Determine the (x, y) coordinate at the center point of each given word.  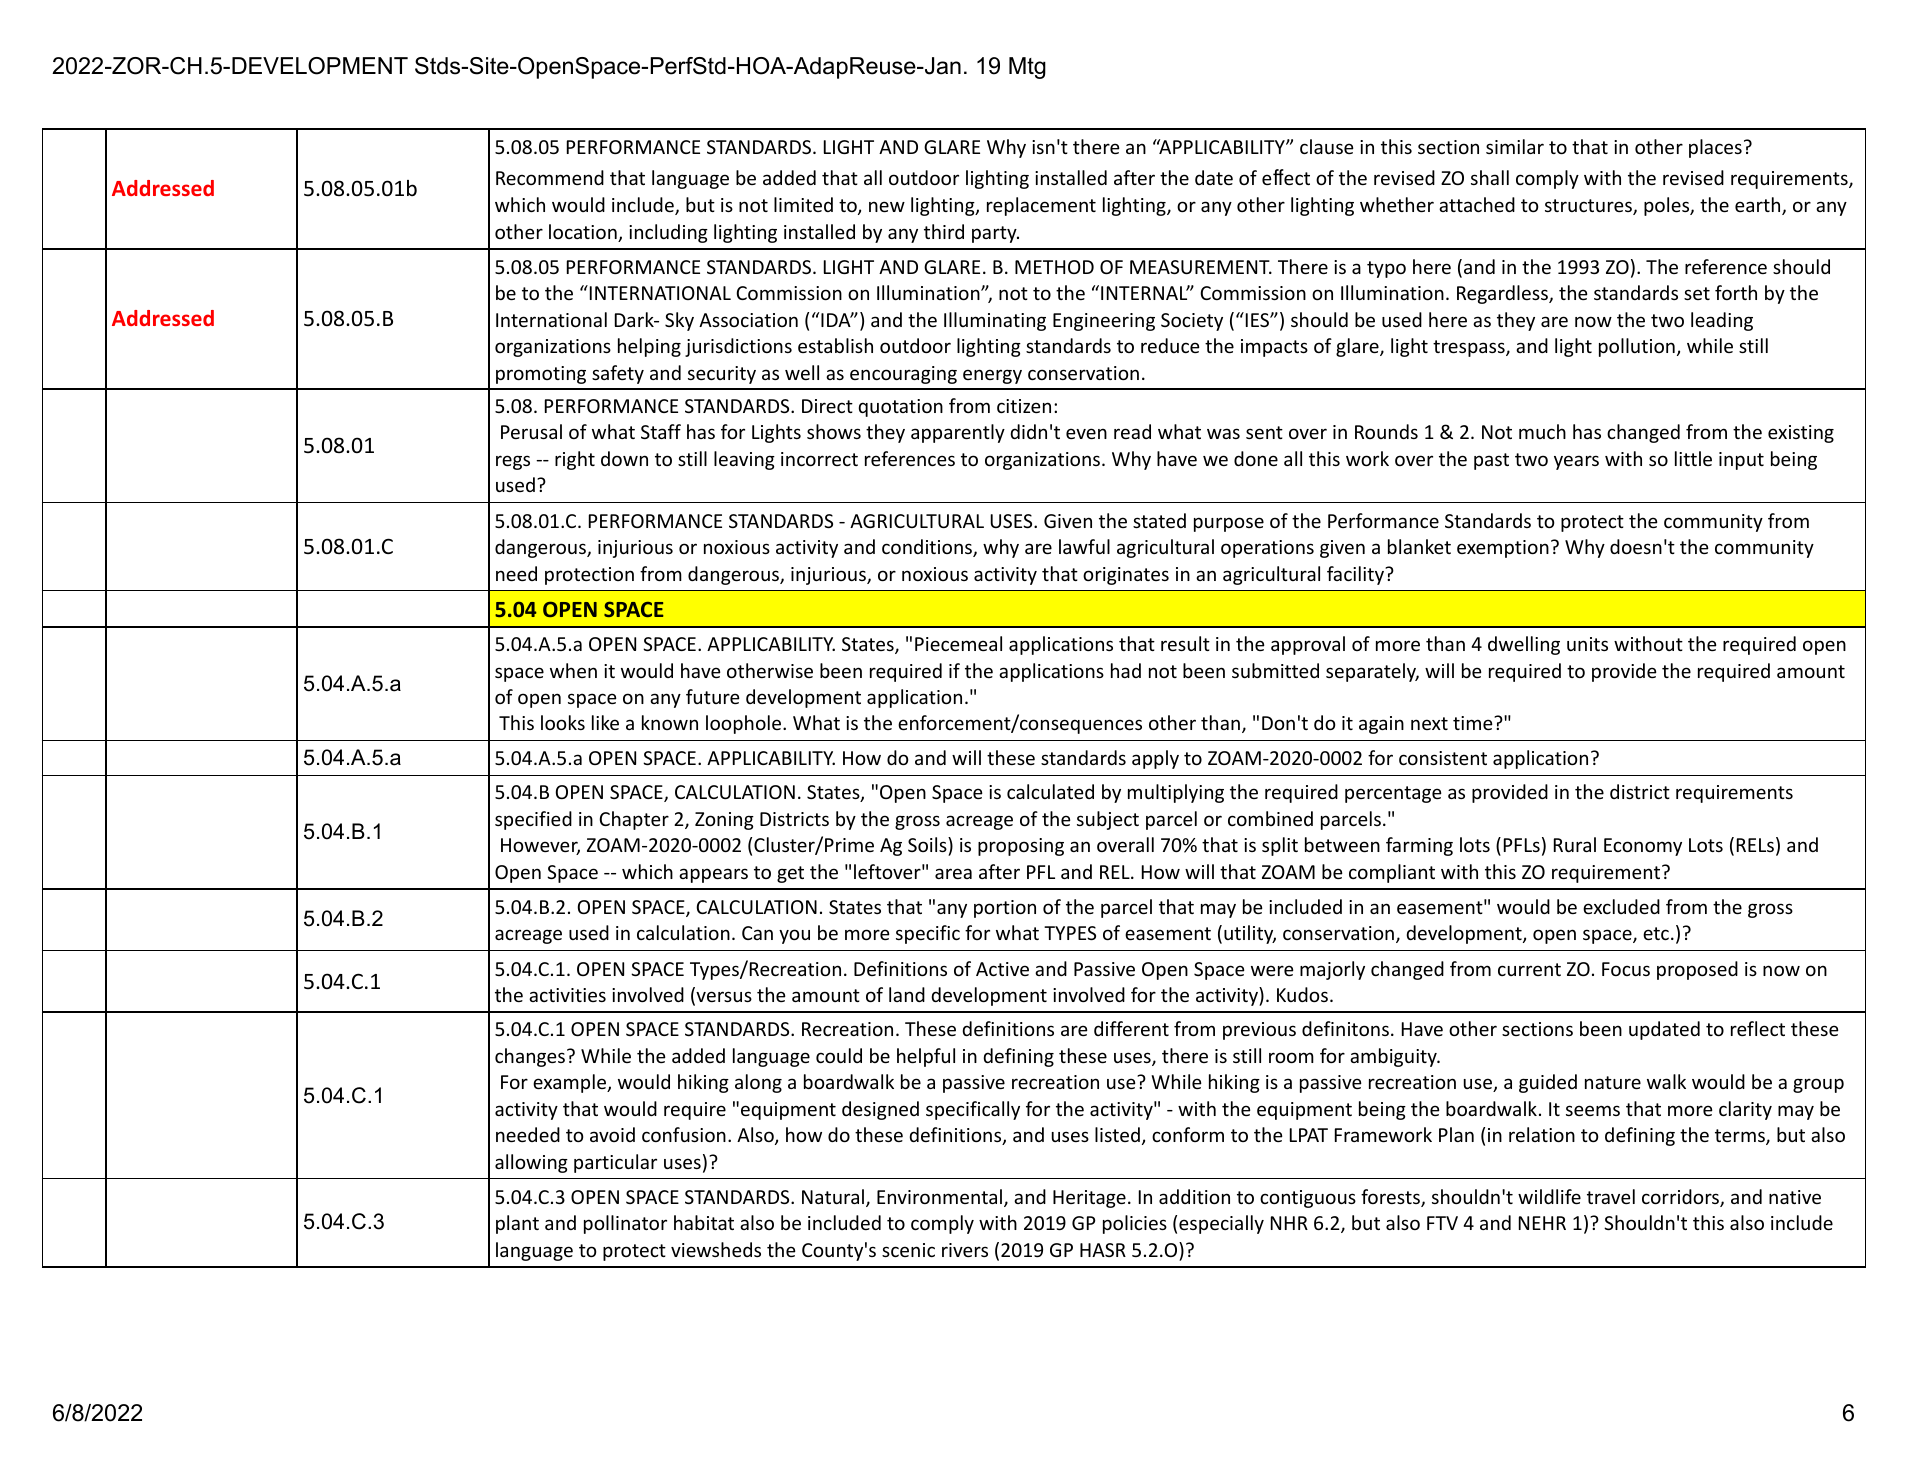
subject (1108, 820)
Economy (1643, 847)
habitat (704, 1222)
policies (1135, 1224)
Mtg (1027, 68)
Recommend (550, 177)
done (1256, 458)
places (1715, 148)
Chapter (634, 820)
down (624, 458)
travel (1611, 1196)
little (1693, 458)
